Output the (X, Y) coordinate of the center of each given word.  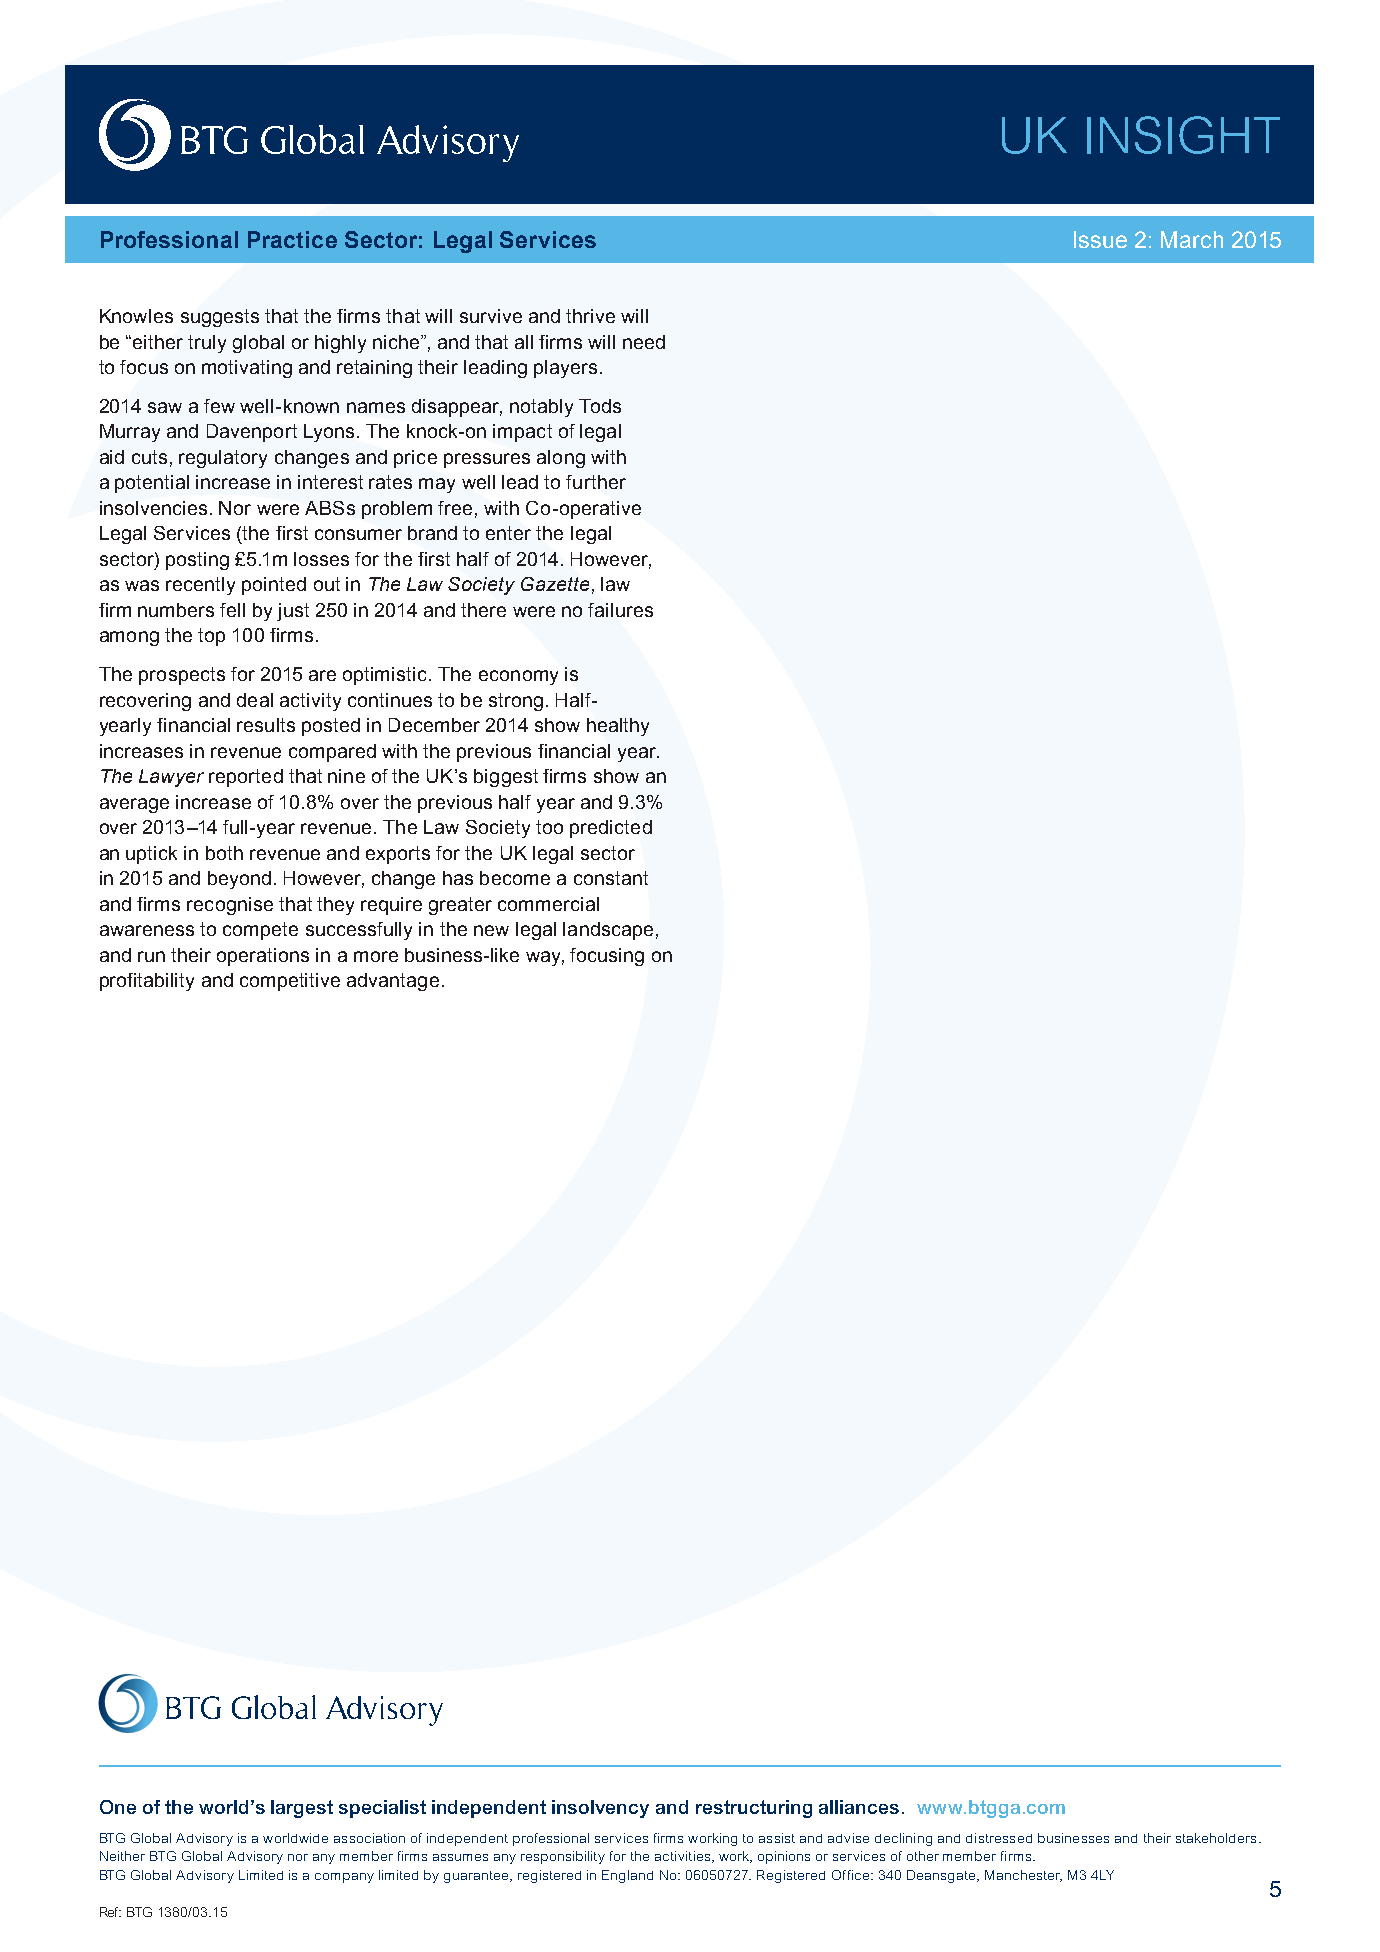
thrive (590, 316)
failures (620, 610)
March (1192, 239)
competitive (290, 982)
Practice (292, 239)
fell (232, 610)
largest (302, 1809)
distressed (999, 1838)
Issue (1100, 239)
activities (684, 1857)
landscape (608, 931)
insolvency (600, 1809)
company (344, 1878)
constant (611, 878)
